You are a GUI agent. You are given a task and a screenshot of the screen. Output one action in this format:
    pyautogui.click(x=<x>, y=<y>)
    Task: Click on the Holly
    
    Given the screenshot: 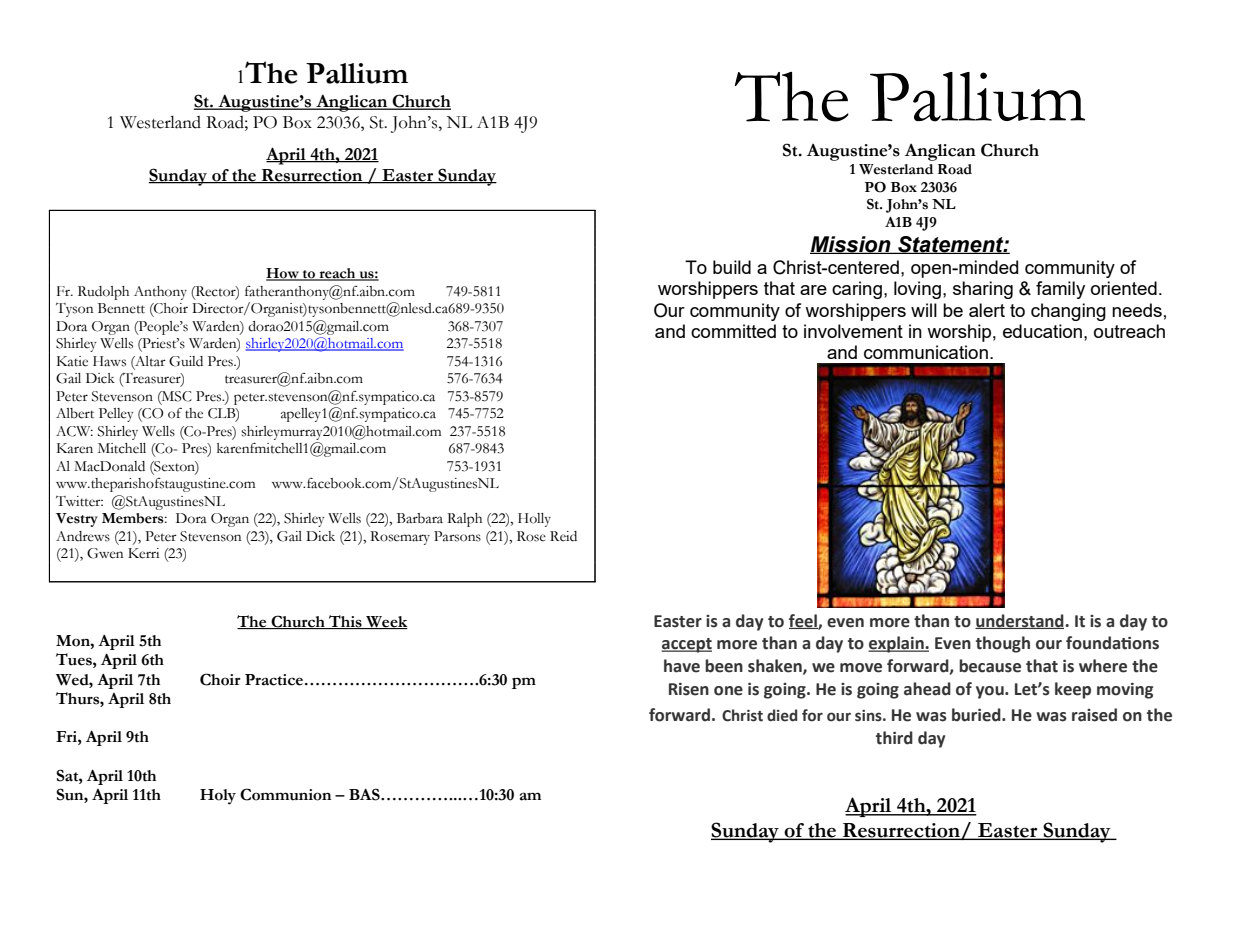 What is the action you would take?
    pyautogui.click(x=534, y=520)
